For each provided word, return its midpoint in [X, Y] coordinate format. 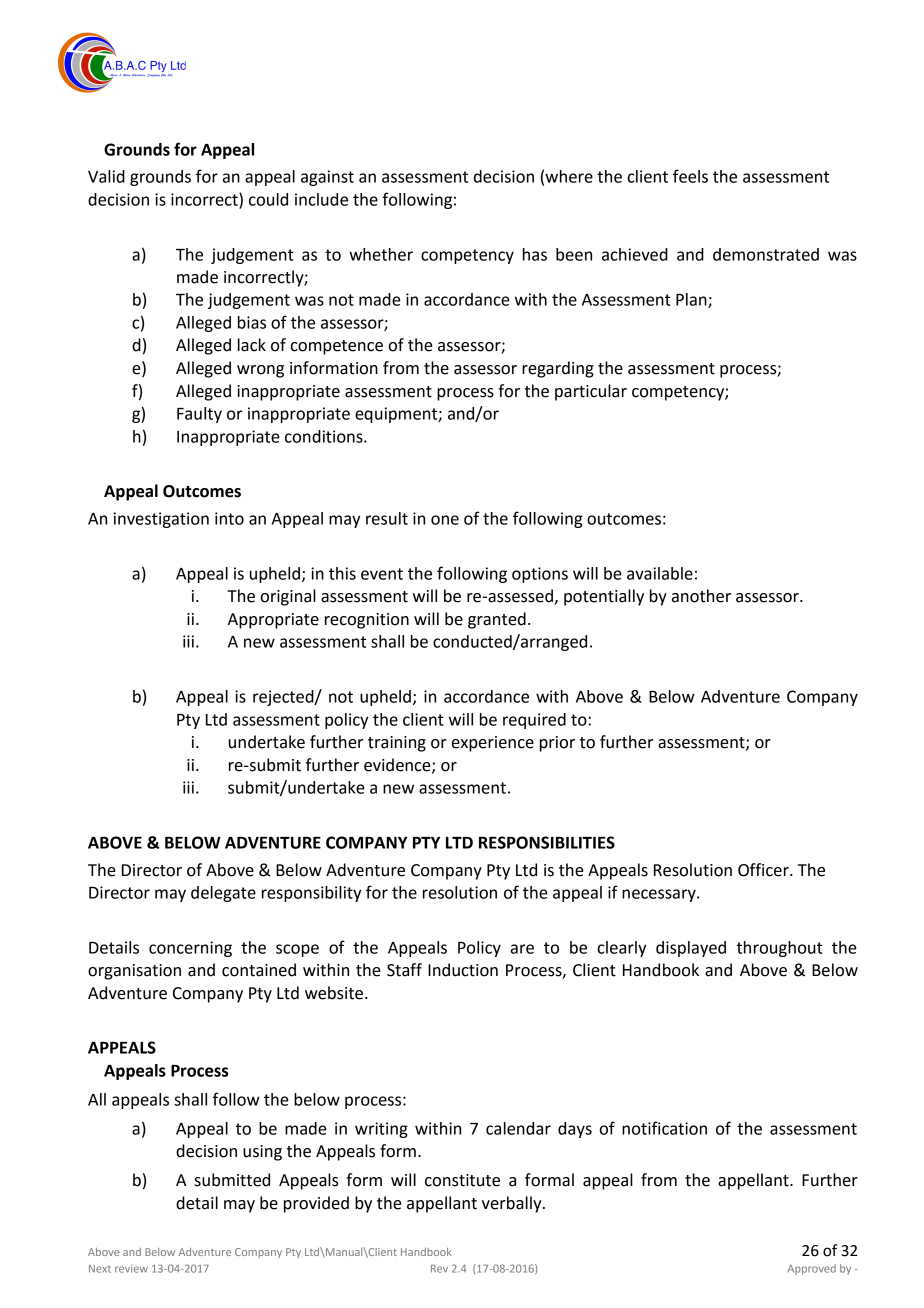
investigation [161, 520]
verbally [513, 1204]
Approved [812, 1269]
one [445, 520]
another [701, 596]
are [522, 949]
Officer [764, 870]
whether [381, 254]
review [131, 1268]
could [268, 199]
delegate [223, 894]
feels [690, 176]
